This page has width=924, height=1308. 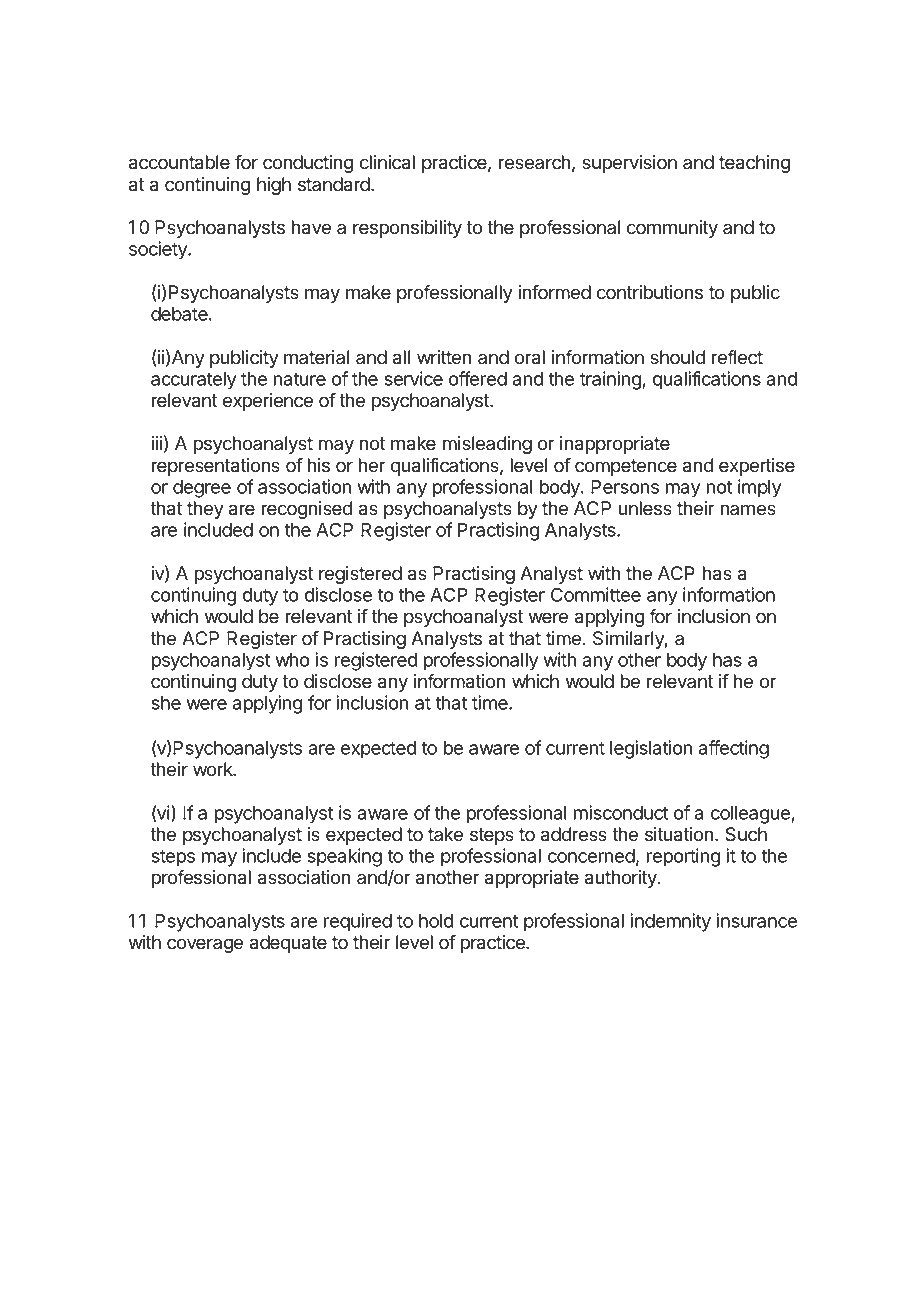 I want to click on who, so click(x=293, y=660).
